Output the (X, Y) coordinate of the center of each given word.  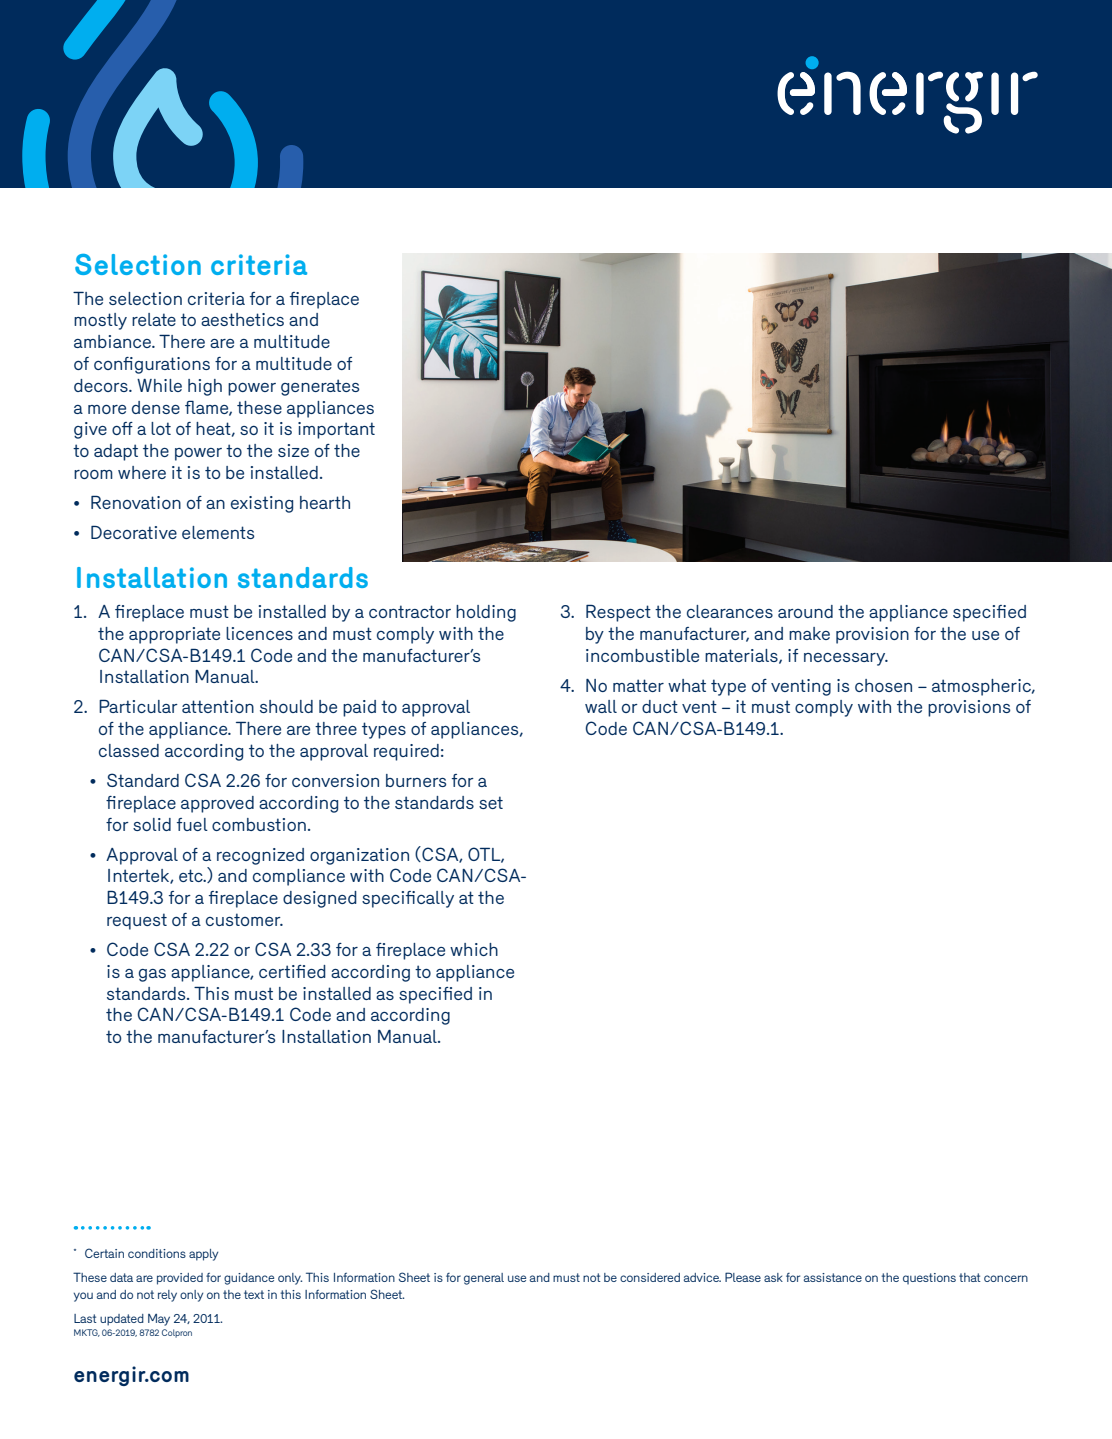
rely (167, 1296)
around (805, 611)
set (491, 802)
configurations (152, 365)
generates (320, 387)
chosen (883, 685)
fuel (192, 824)
